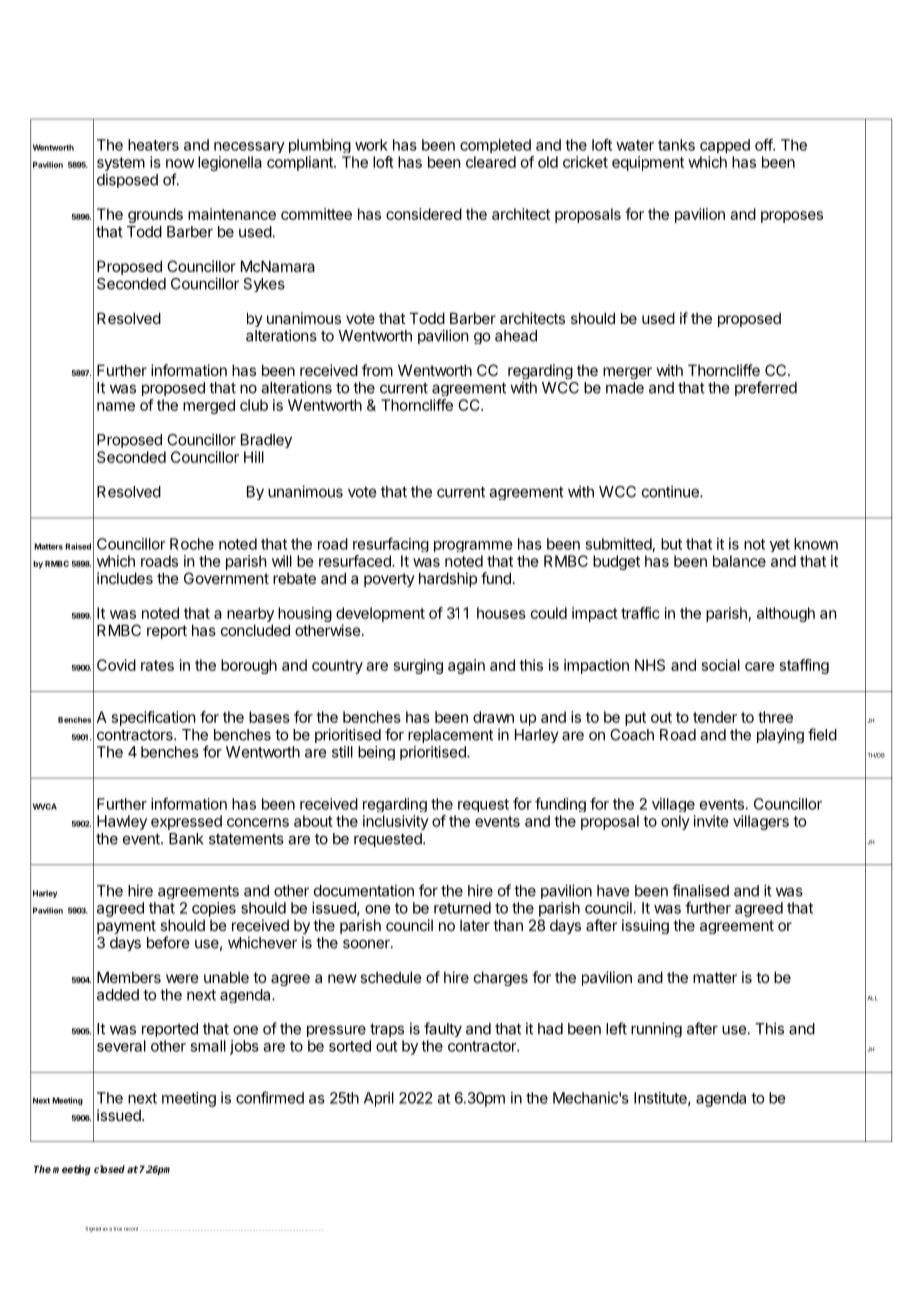 The height and width of the page is (1308, 924). Describe the element at coordinates (379, 1099) in the page. I see `April` at that location.
